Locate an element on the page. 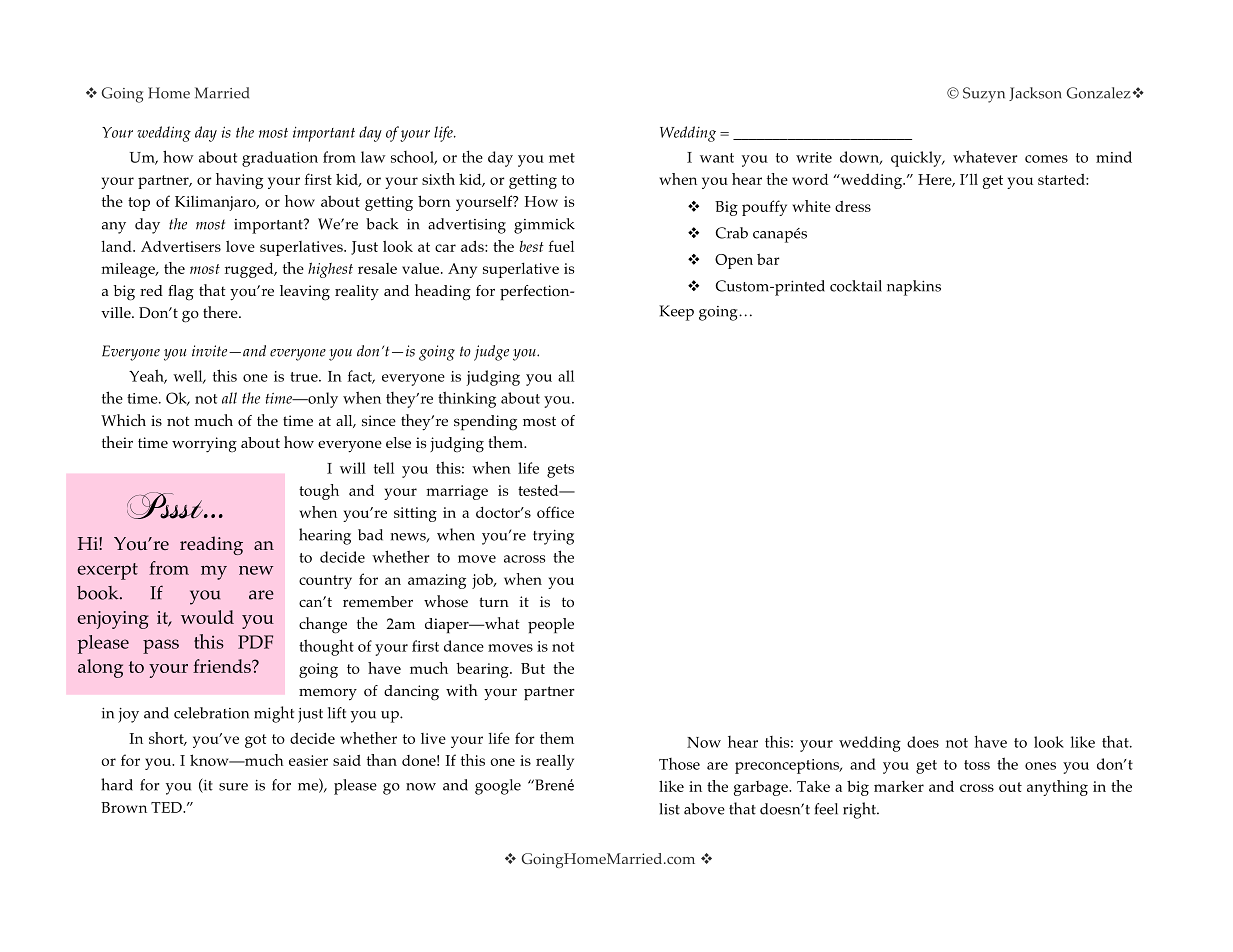  trying is located at coordinates (553, 537).
